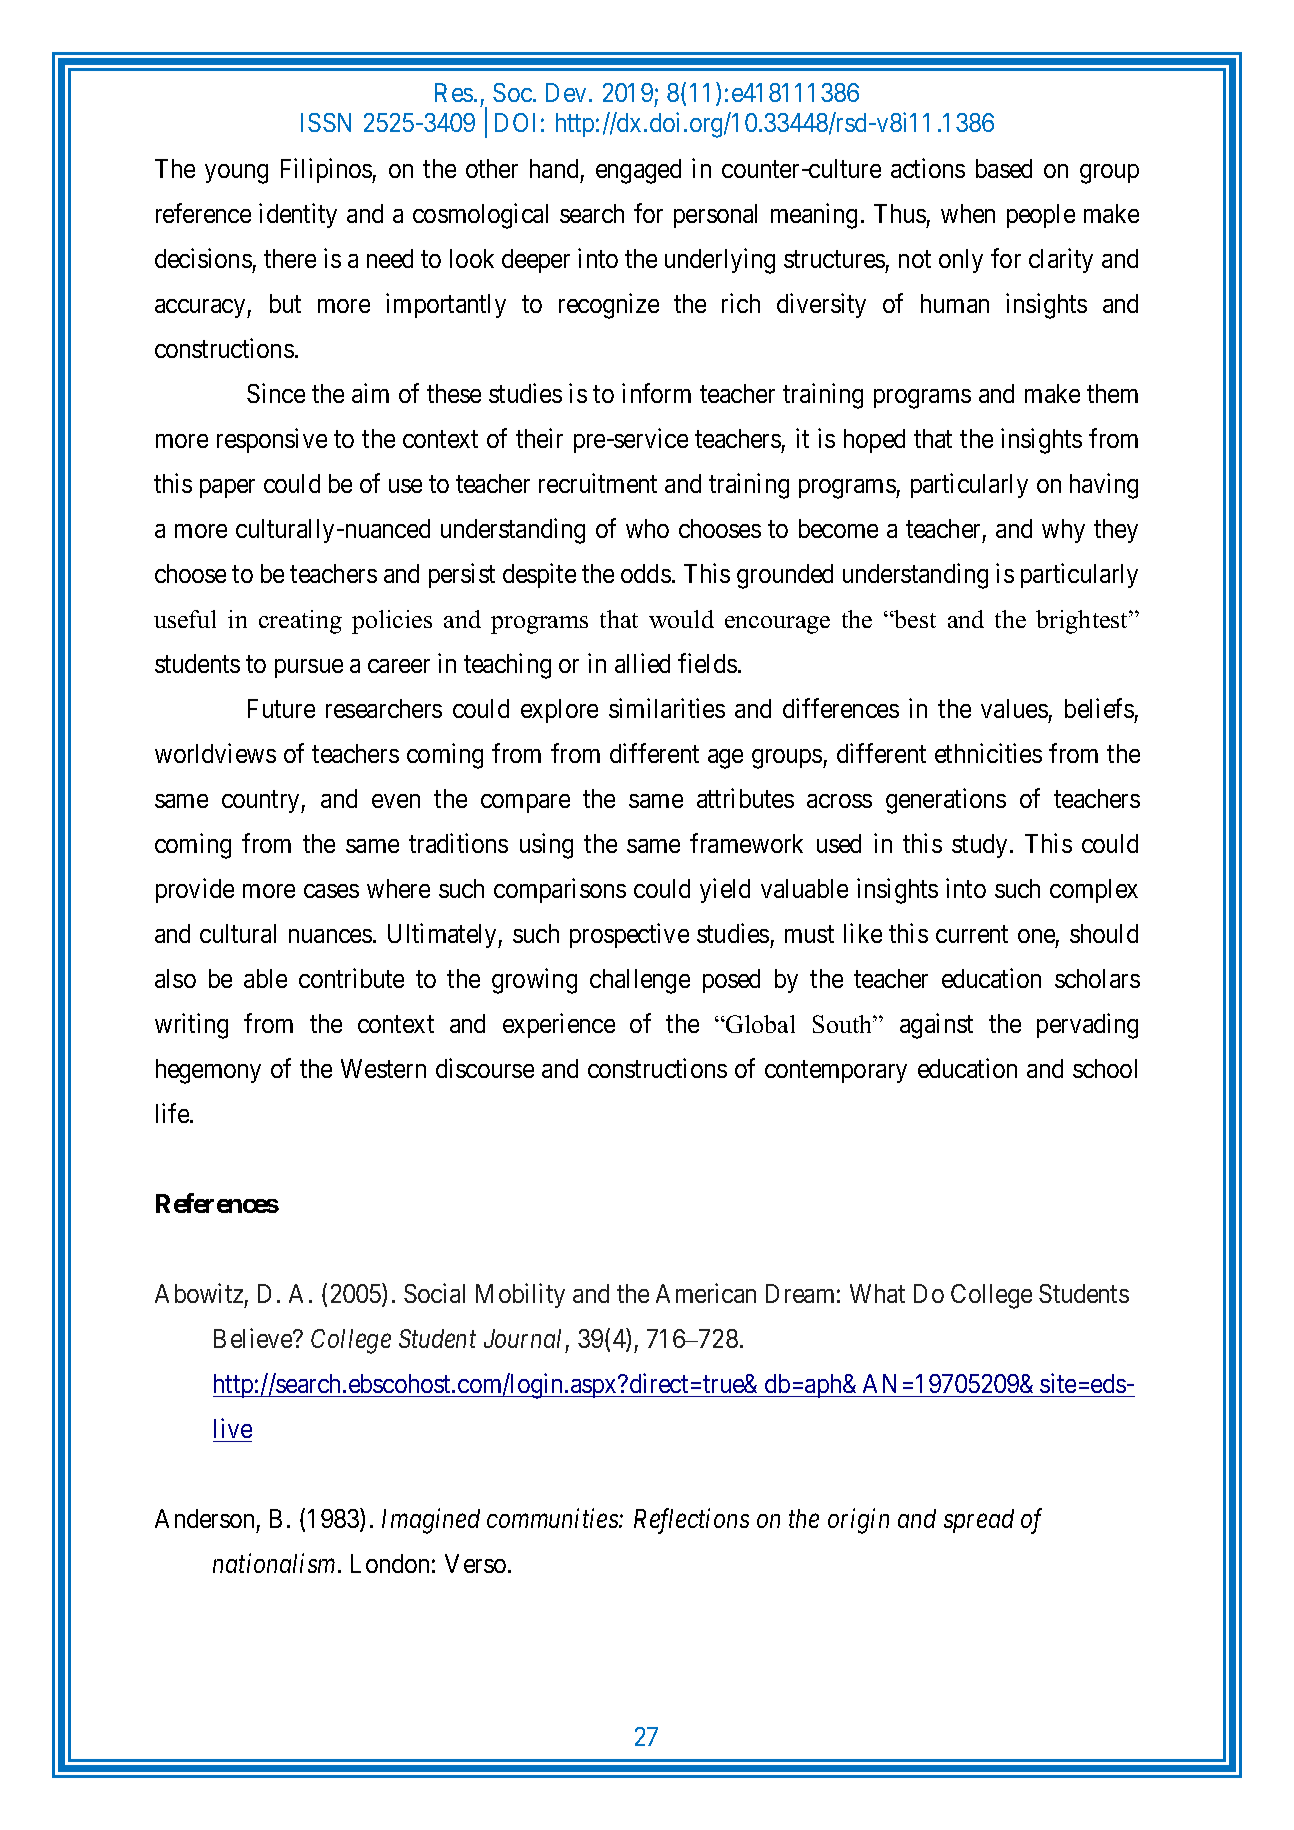 This page has height=1830, width=1294. I want to click on engaged, so click(638, 171).
